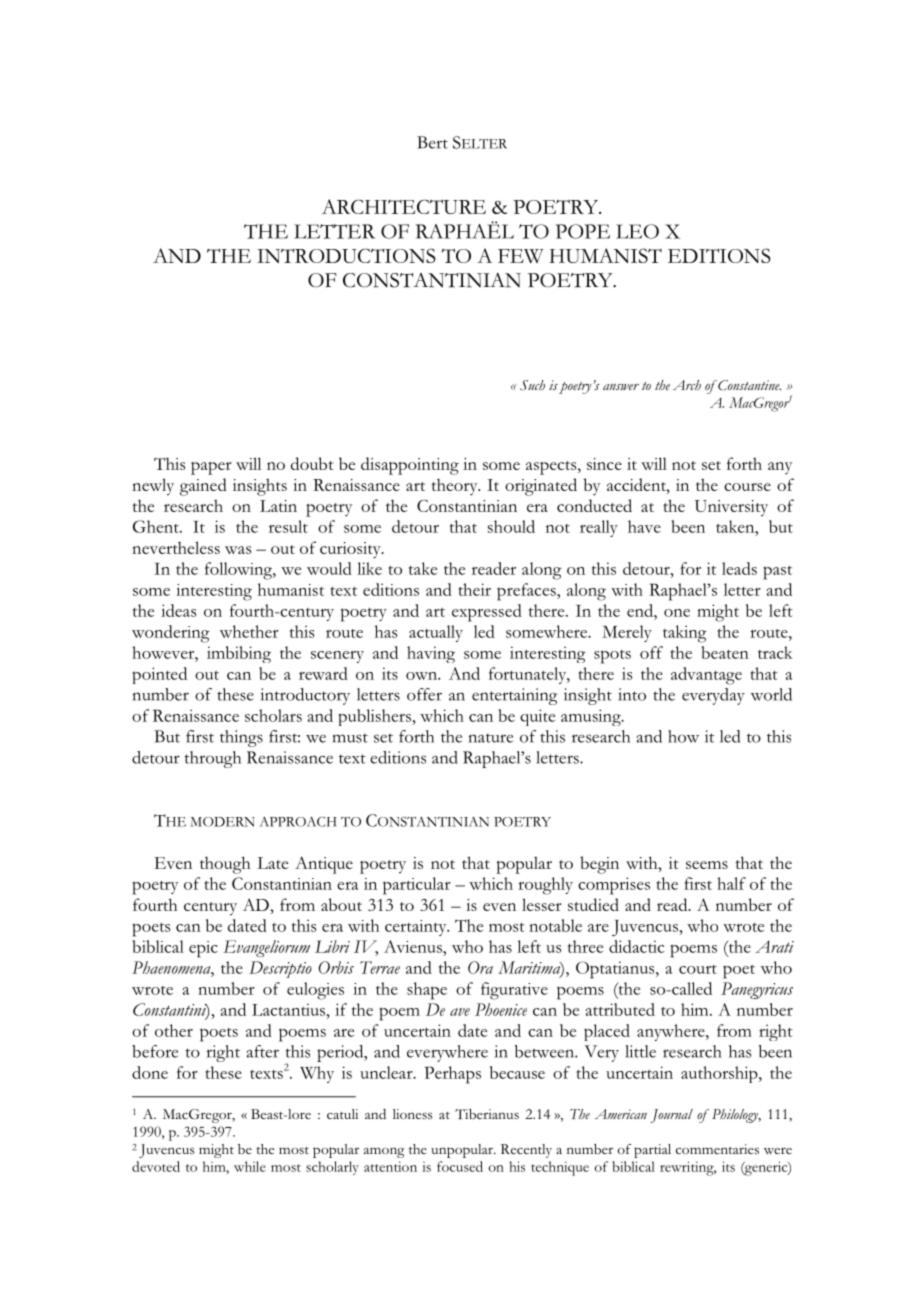 The image size is (924, 1308). What do you see at coordinates (532, 385) in the screenshot?
I see `Such` at bounding box center [532, 385].
